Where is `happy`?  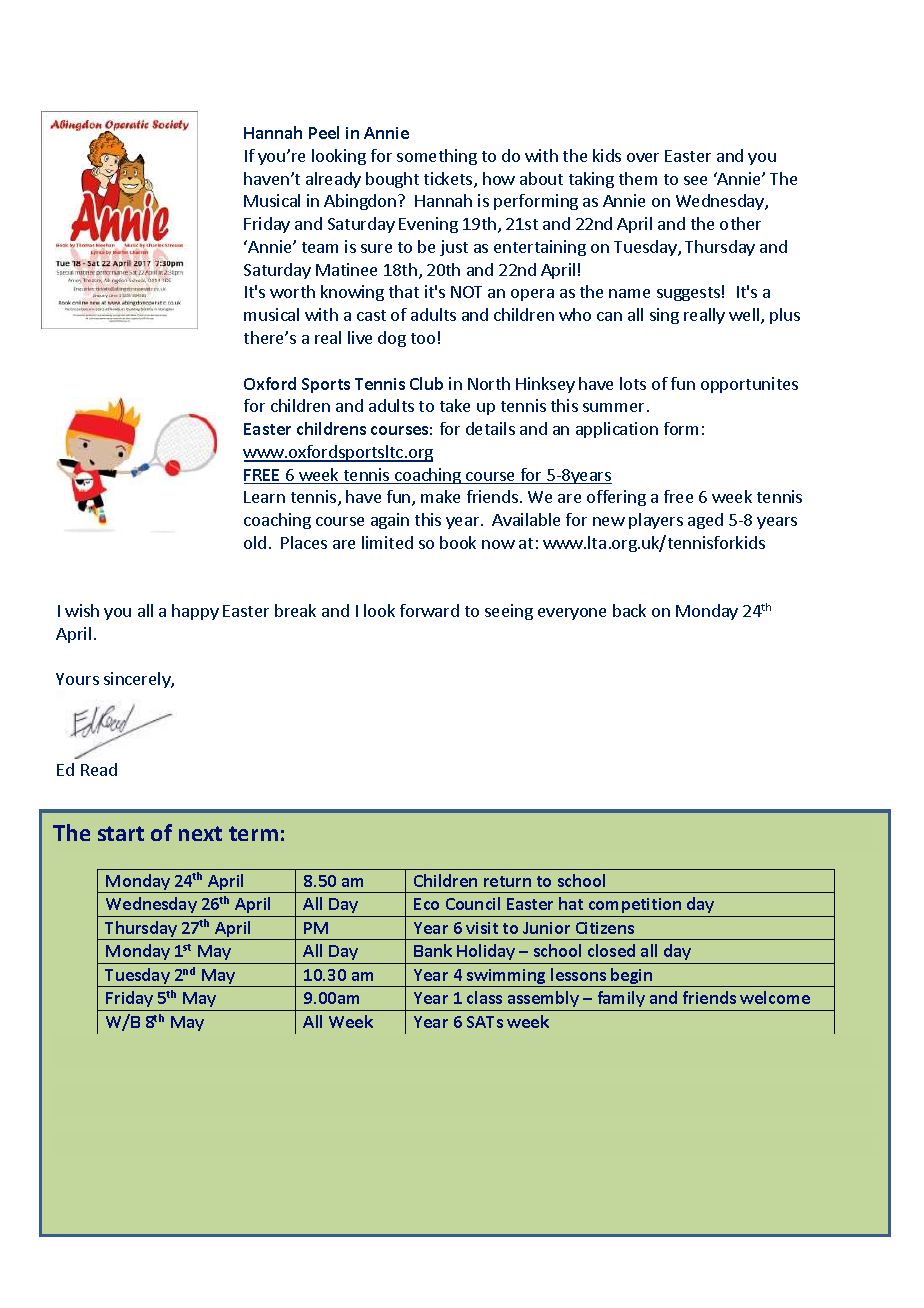 happy is located at coordinates (195, 612).
